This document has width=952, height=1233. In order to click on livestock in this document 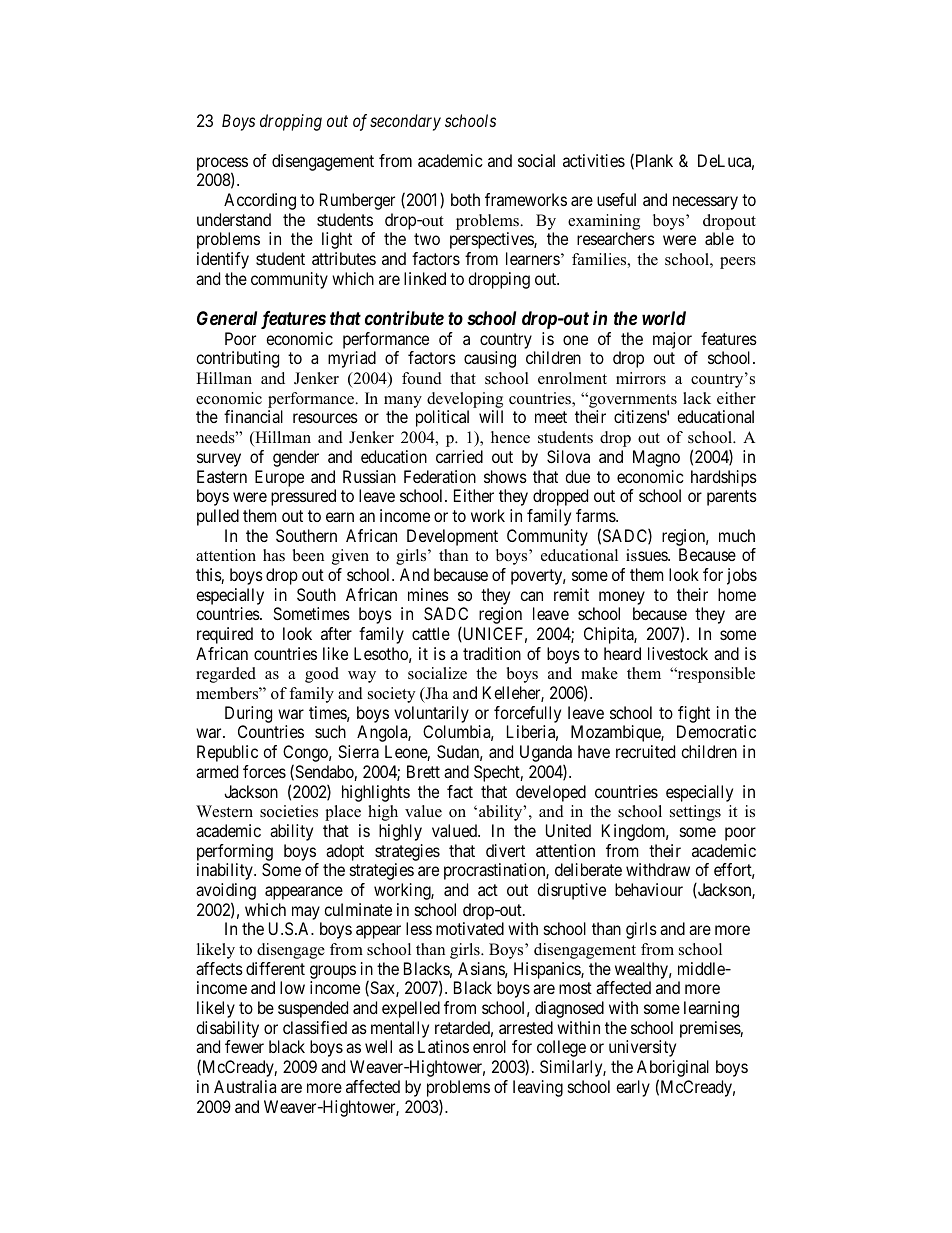, I will do `click(678, 653)`.
